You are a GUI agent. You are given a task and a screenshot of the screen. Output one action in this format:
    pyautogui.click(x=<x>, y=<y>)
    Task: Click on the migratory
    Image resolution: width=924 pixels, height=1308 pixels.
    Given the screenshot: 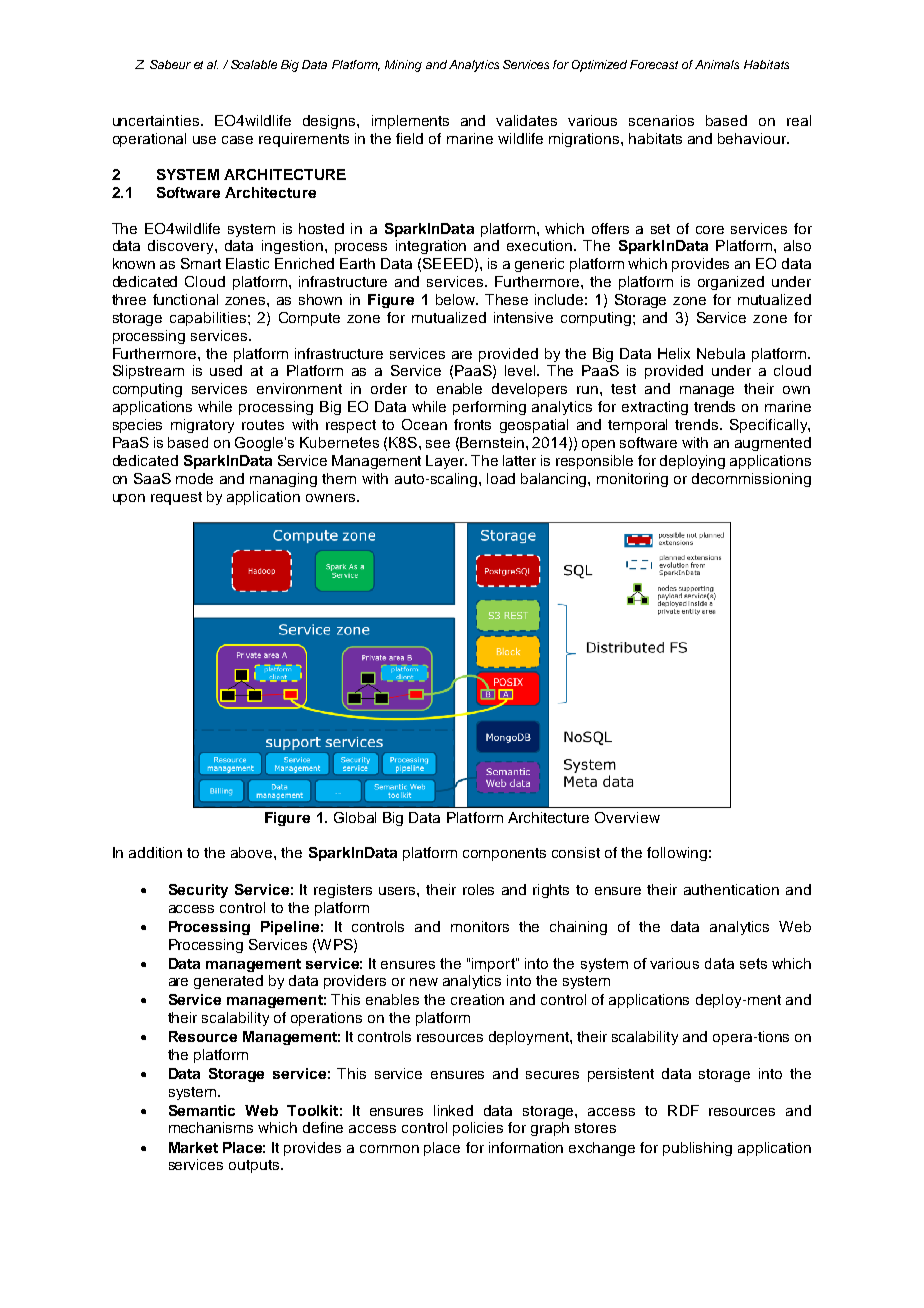 What is the action you would take?
    pyautogui.click(x=202, y=426)
